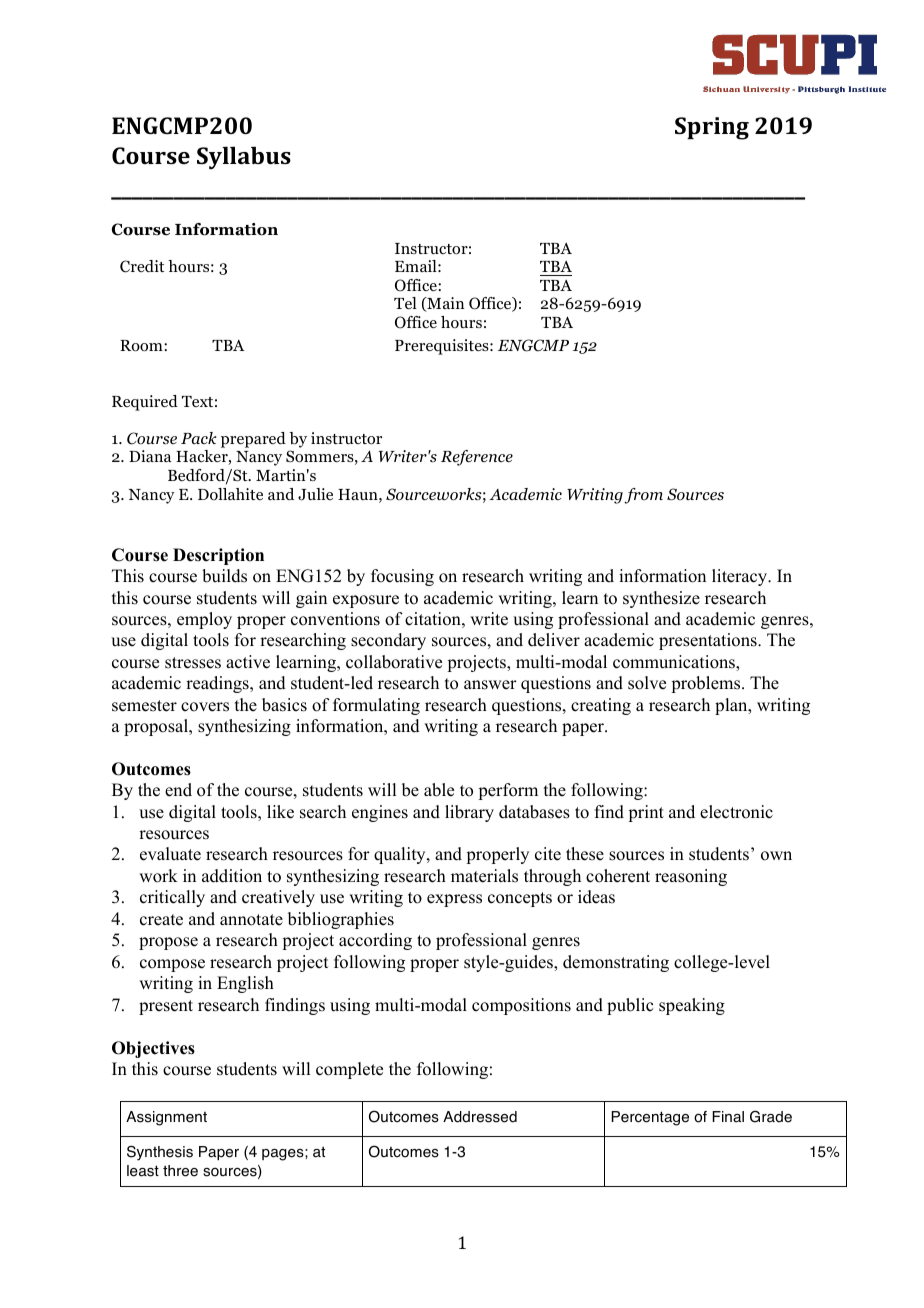 This document has width=924, height=1308. Describe the element at coordinates (244, 158) in the document. I see `Syllabus` at that location.
